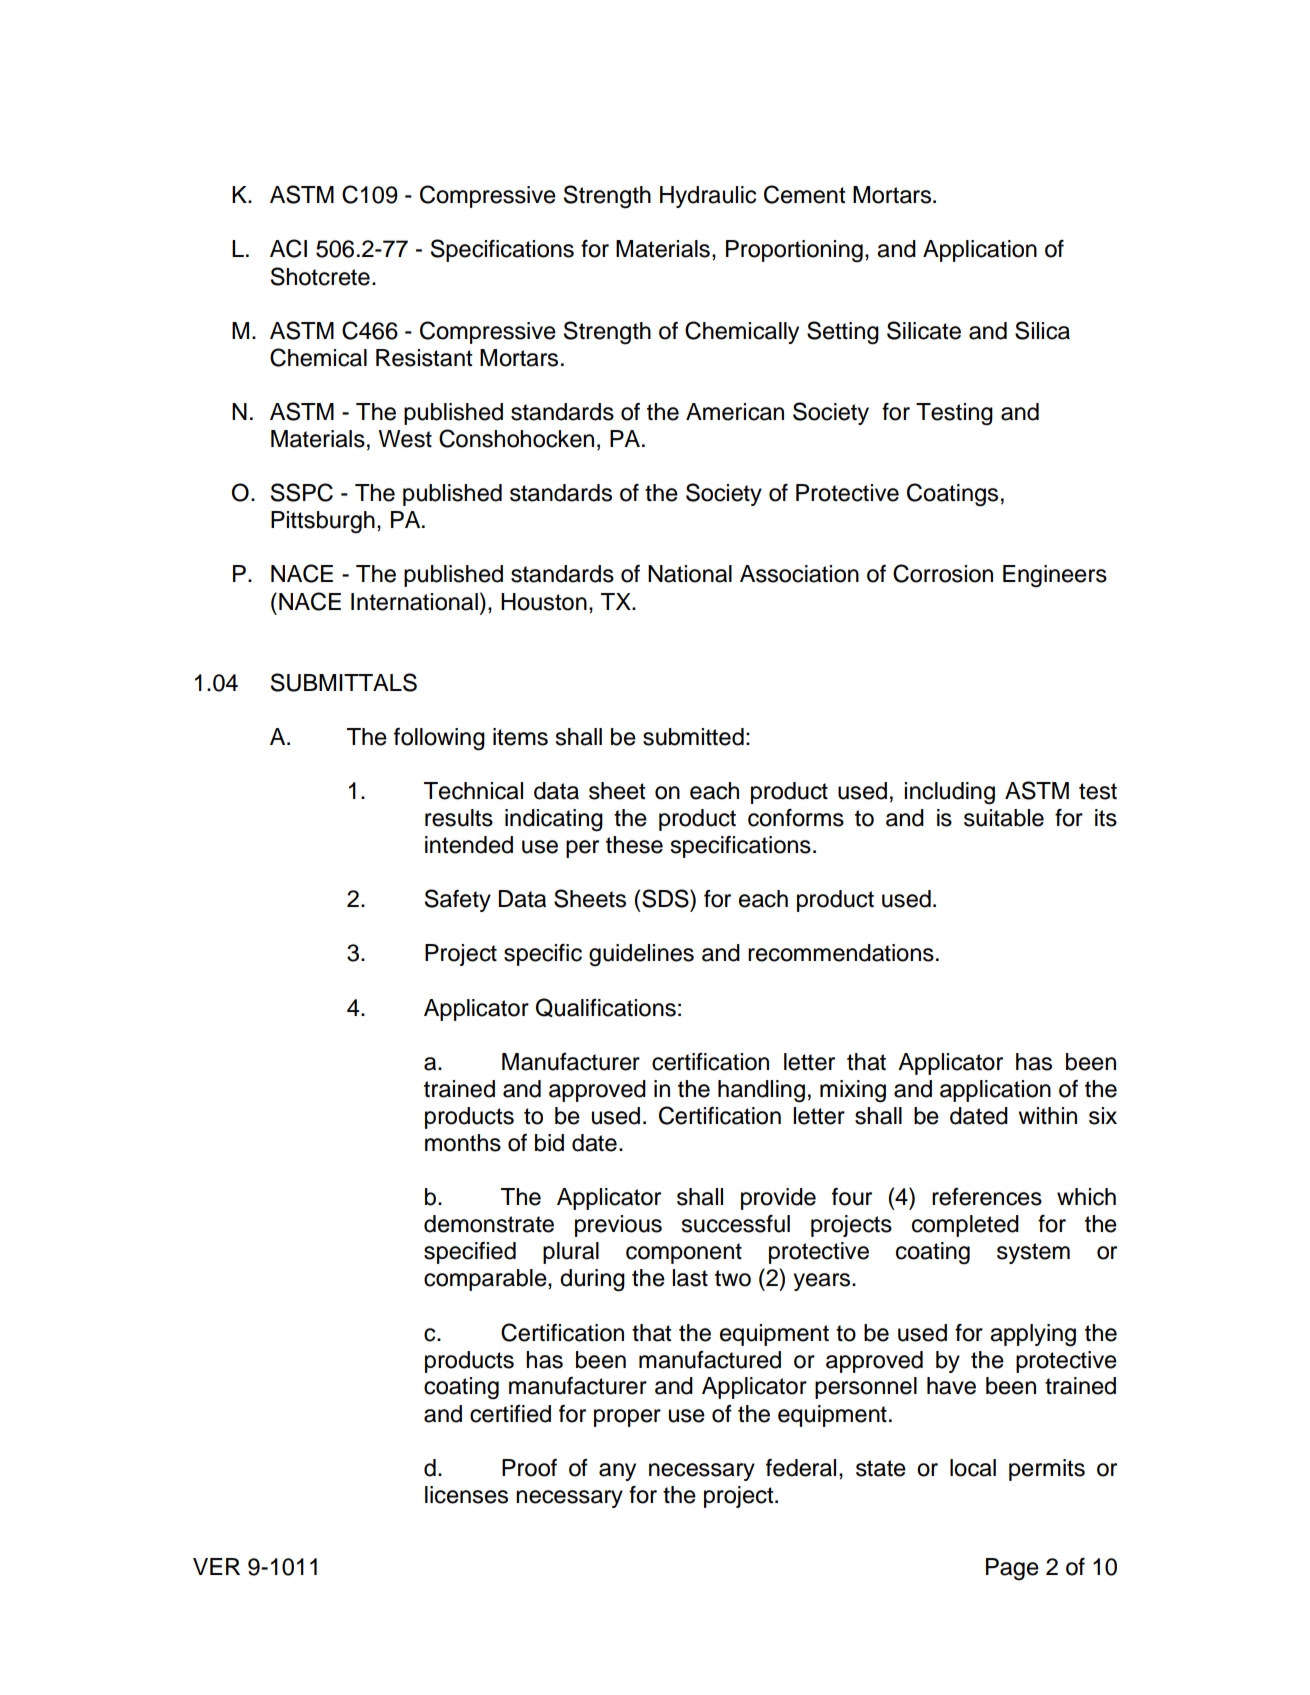  I want to click on handling, so click(761, 1091).
